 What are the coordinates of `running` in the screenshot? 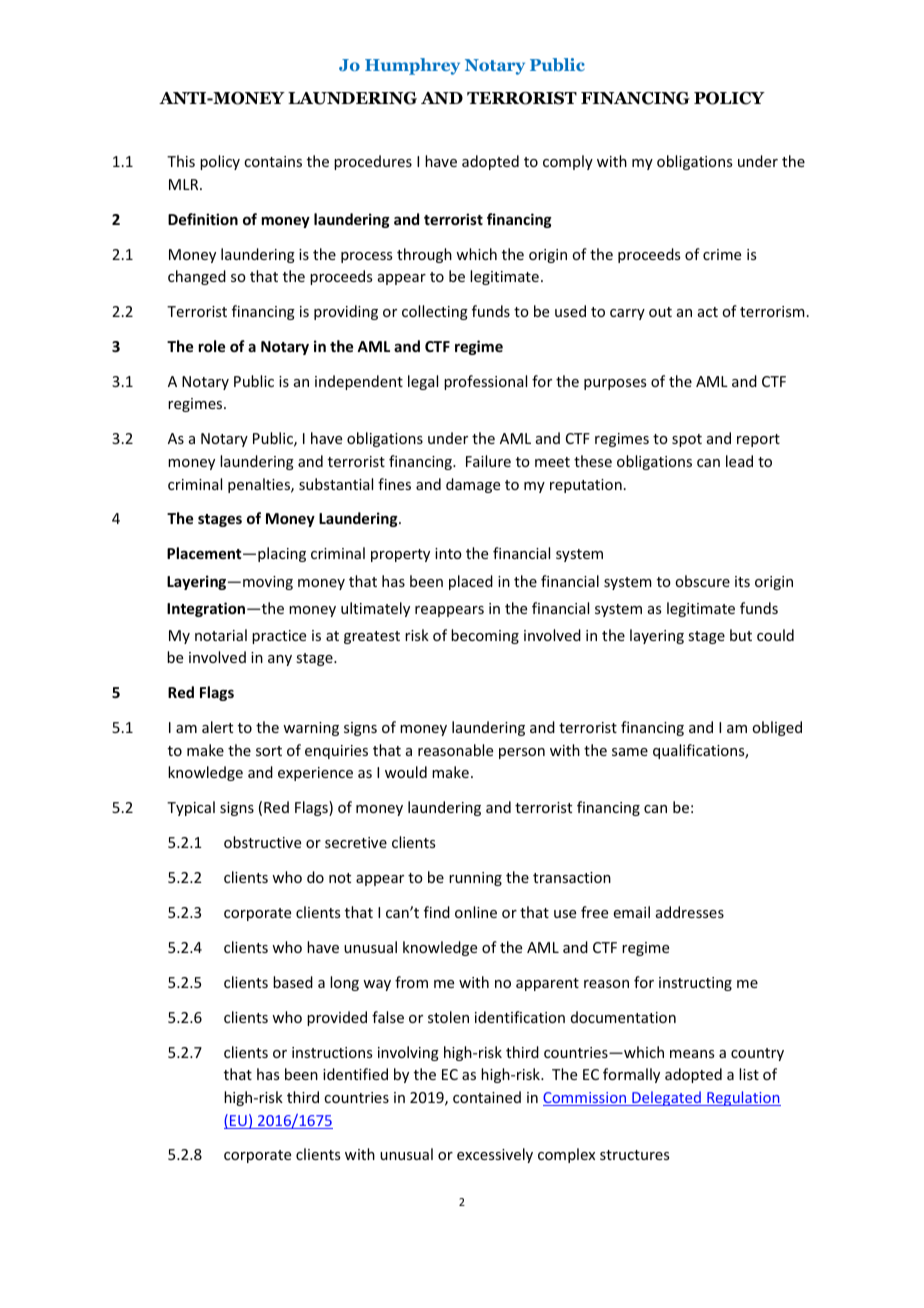 It's located at (475, 879).
